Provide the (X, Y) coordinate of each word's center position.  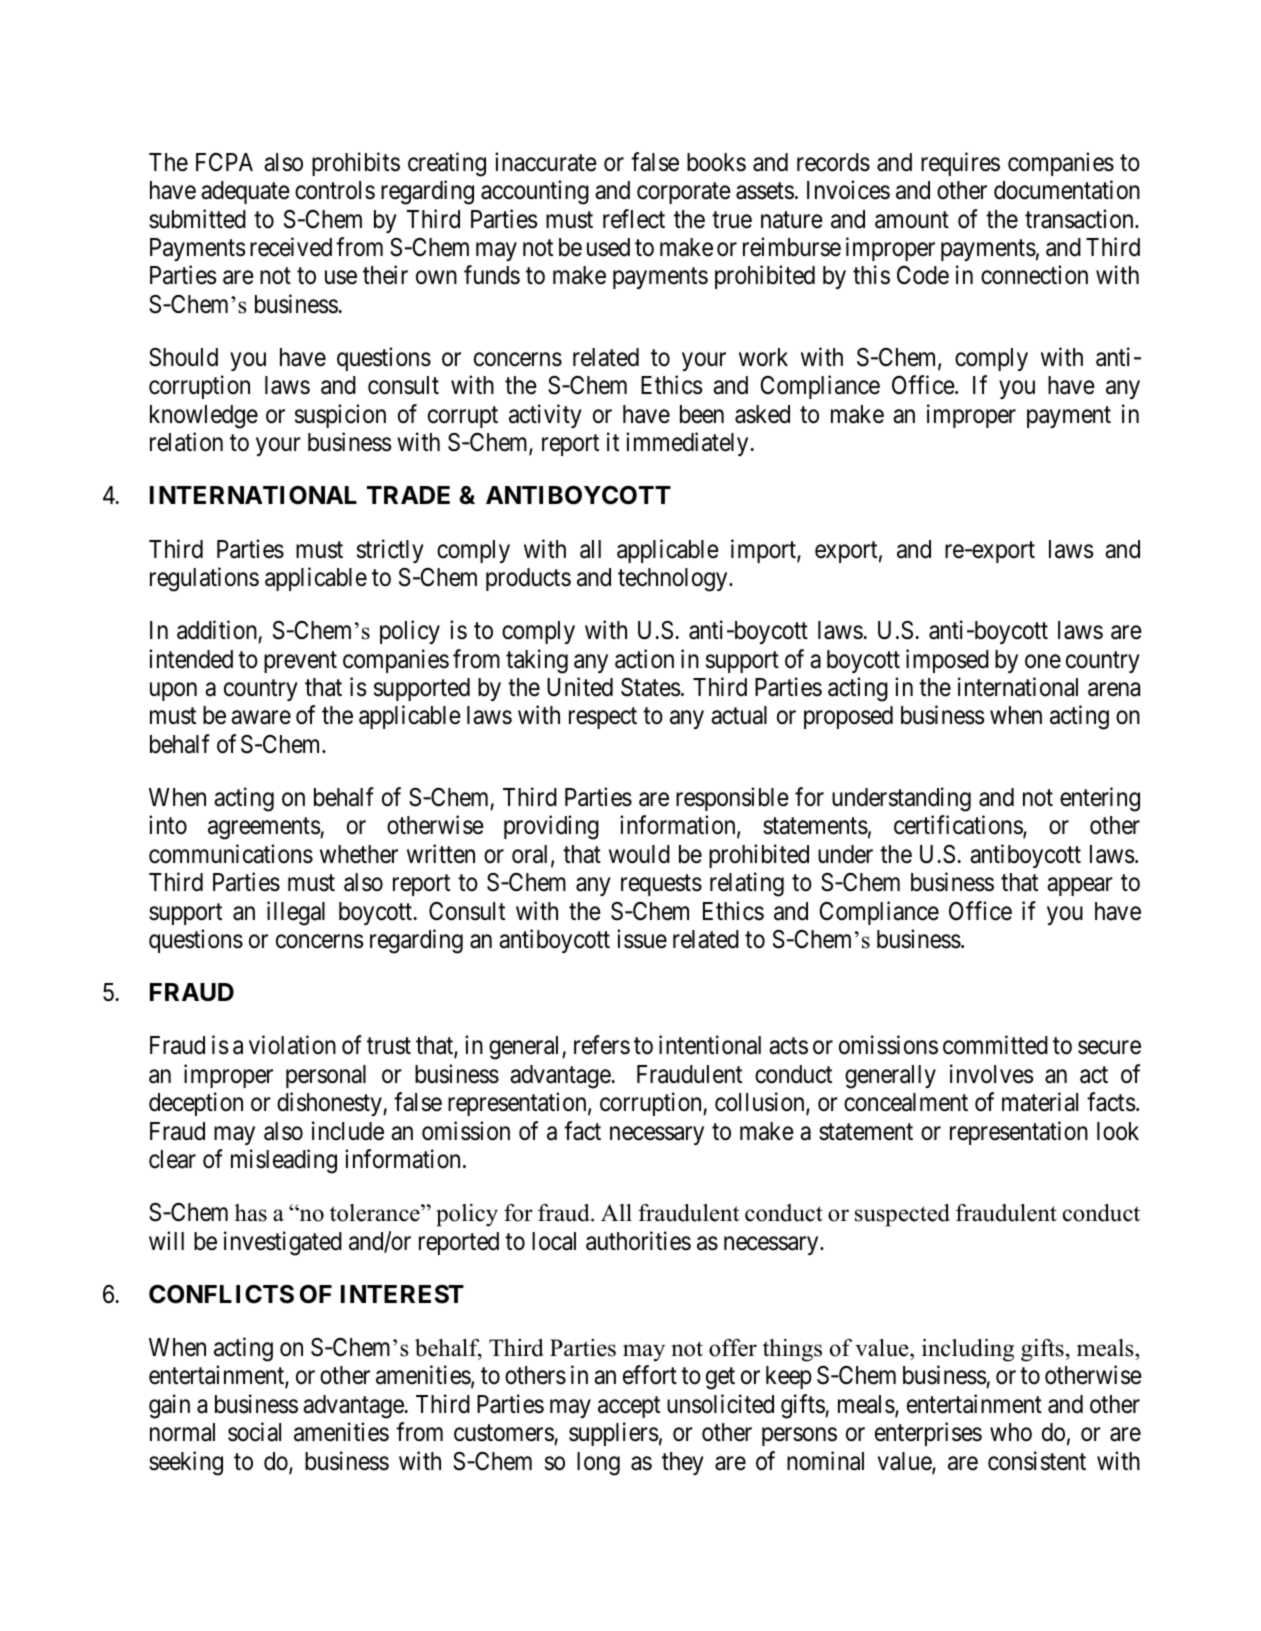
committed (995, 1045)
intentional (710, 1045)
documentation (1067, 190)
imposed (947, 661)
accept (629, 1407)
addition (217, 630)
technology (674, 580)
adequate (245, 192)
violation (292, 1045)
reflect (634, 219)
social (254, 1432)
